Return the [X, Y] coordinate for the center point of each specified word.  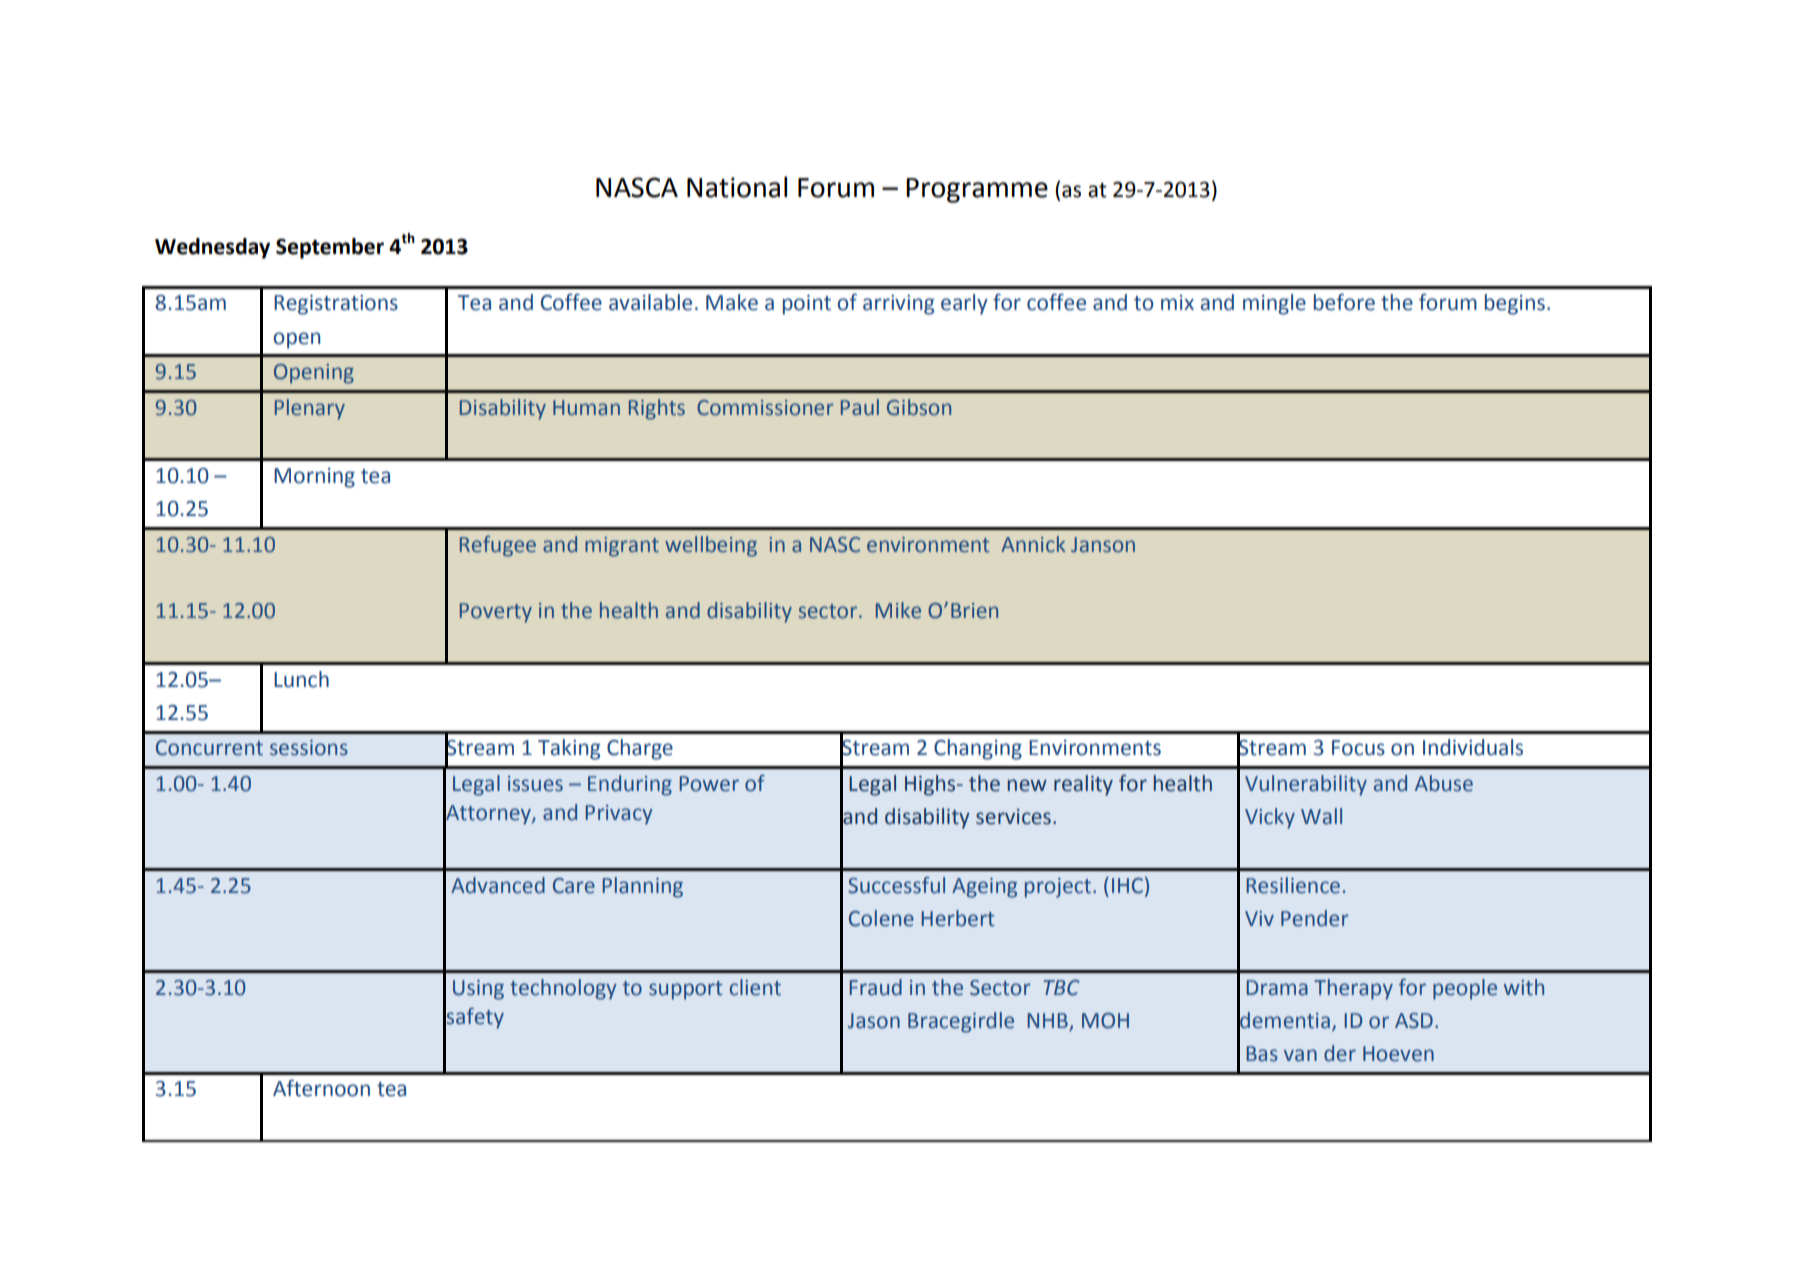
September [330, 248]
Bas [1262, 1054]
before [1344, 302]
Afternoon [321, 1088]
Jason [874, 1021]
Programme [977, 190]
